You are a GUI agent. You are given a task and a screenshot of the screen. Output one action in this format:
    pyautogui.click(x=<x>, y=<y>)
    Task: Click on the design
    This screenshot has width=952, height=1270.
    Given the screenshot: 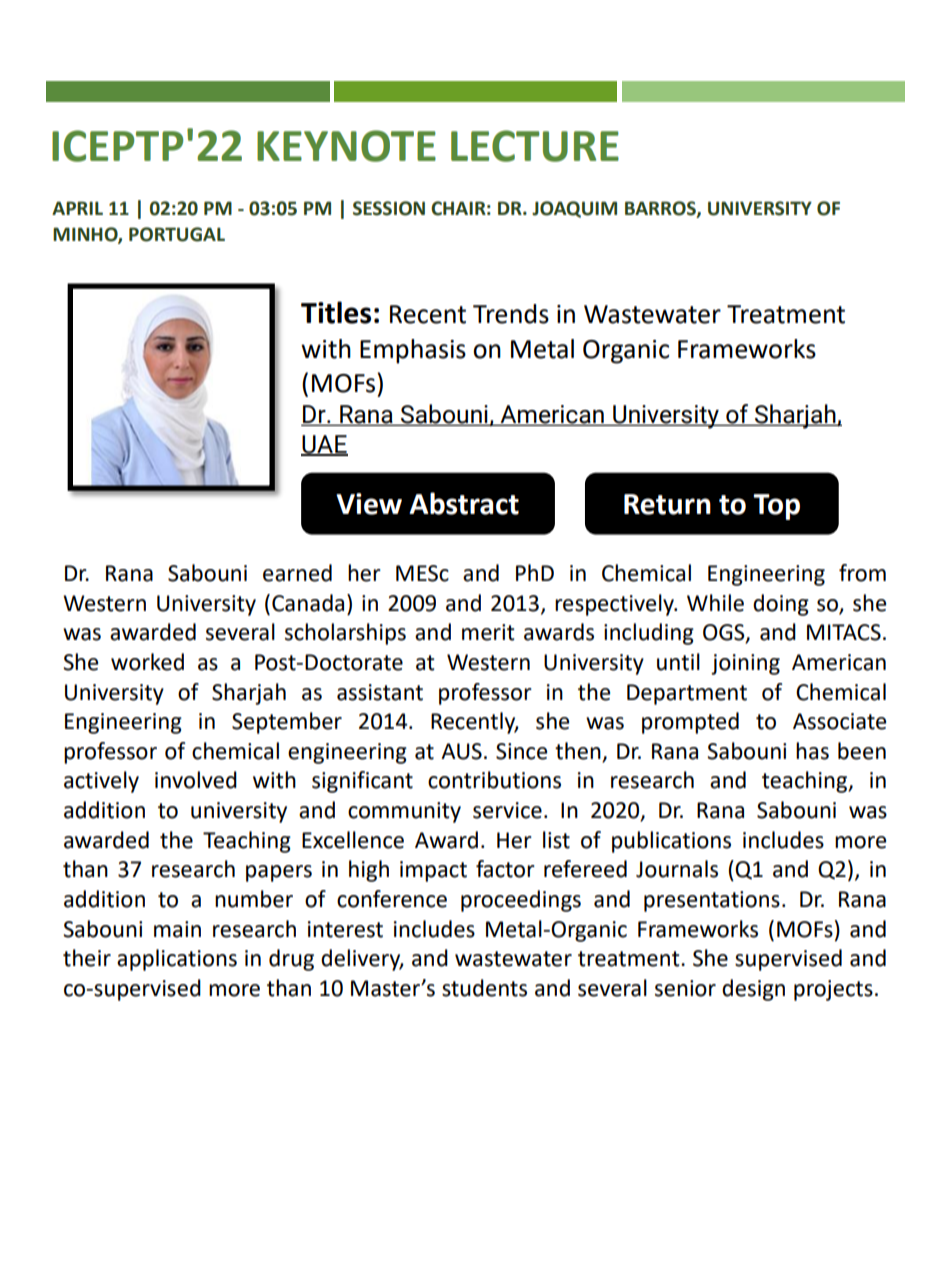 What is the action you would take?
    pyautogui.click(x=753, y=990)
